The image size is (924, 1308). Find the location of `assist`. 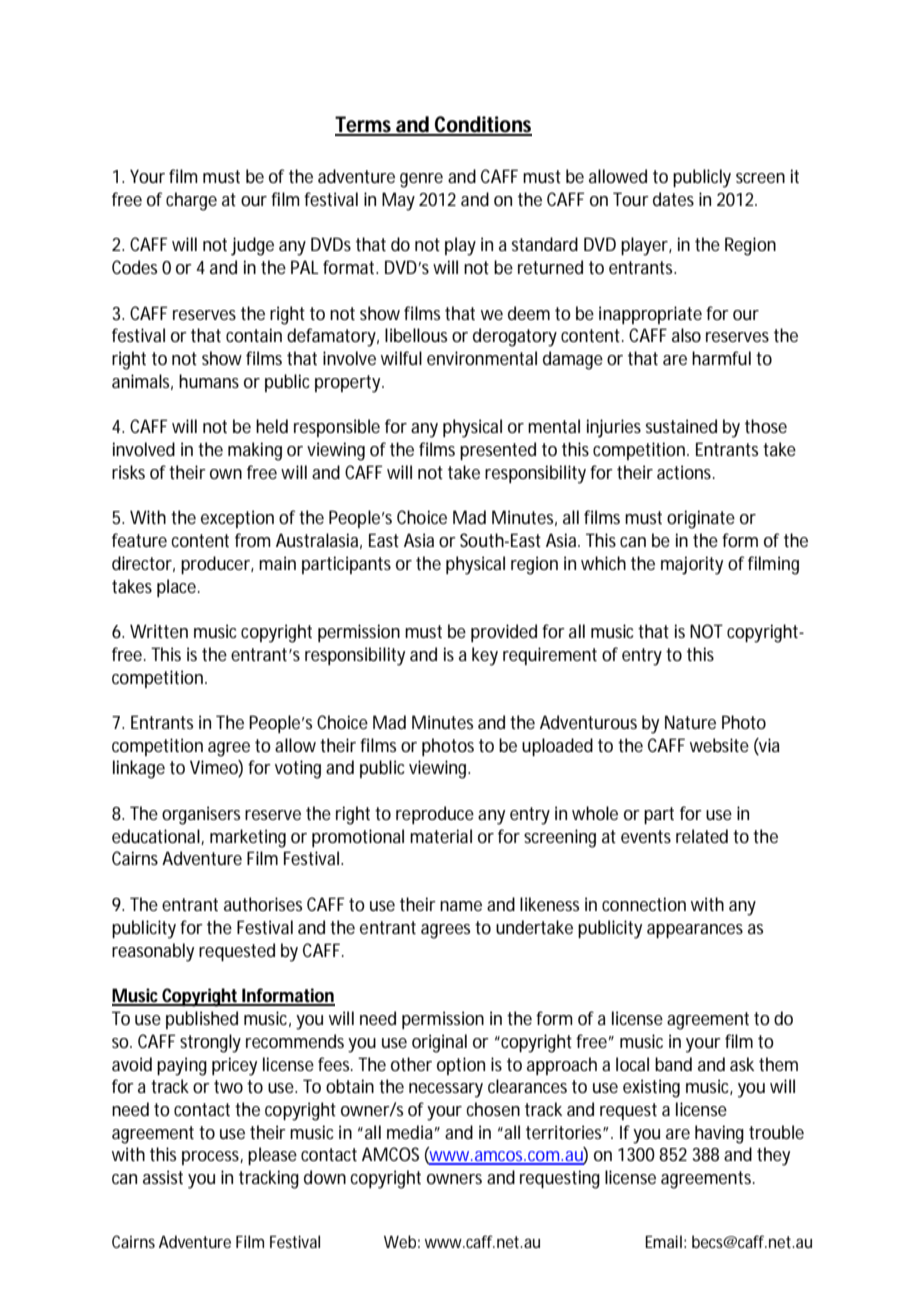

assist is located at coordinates (163, 1177).
